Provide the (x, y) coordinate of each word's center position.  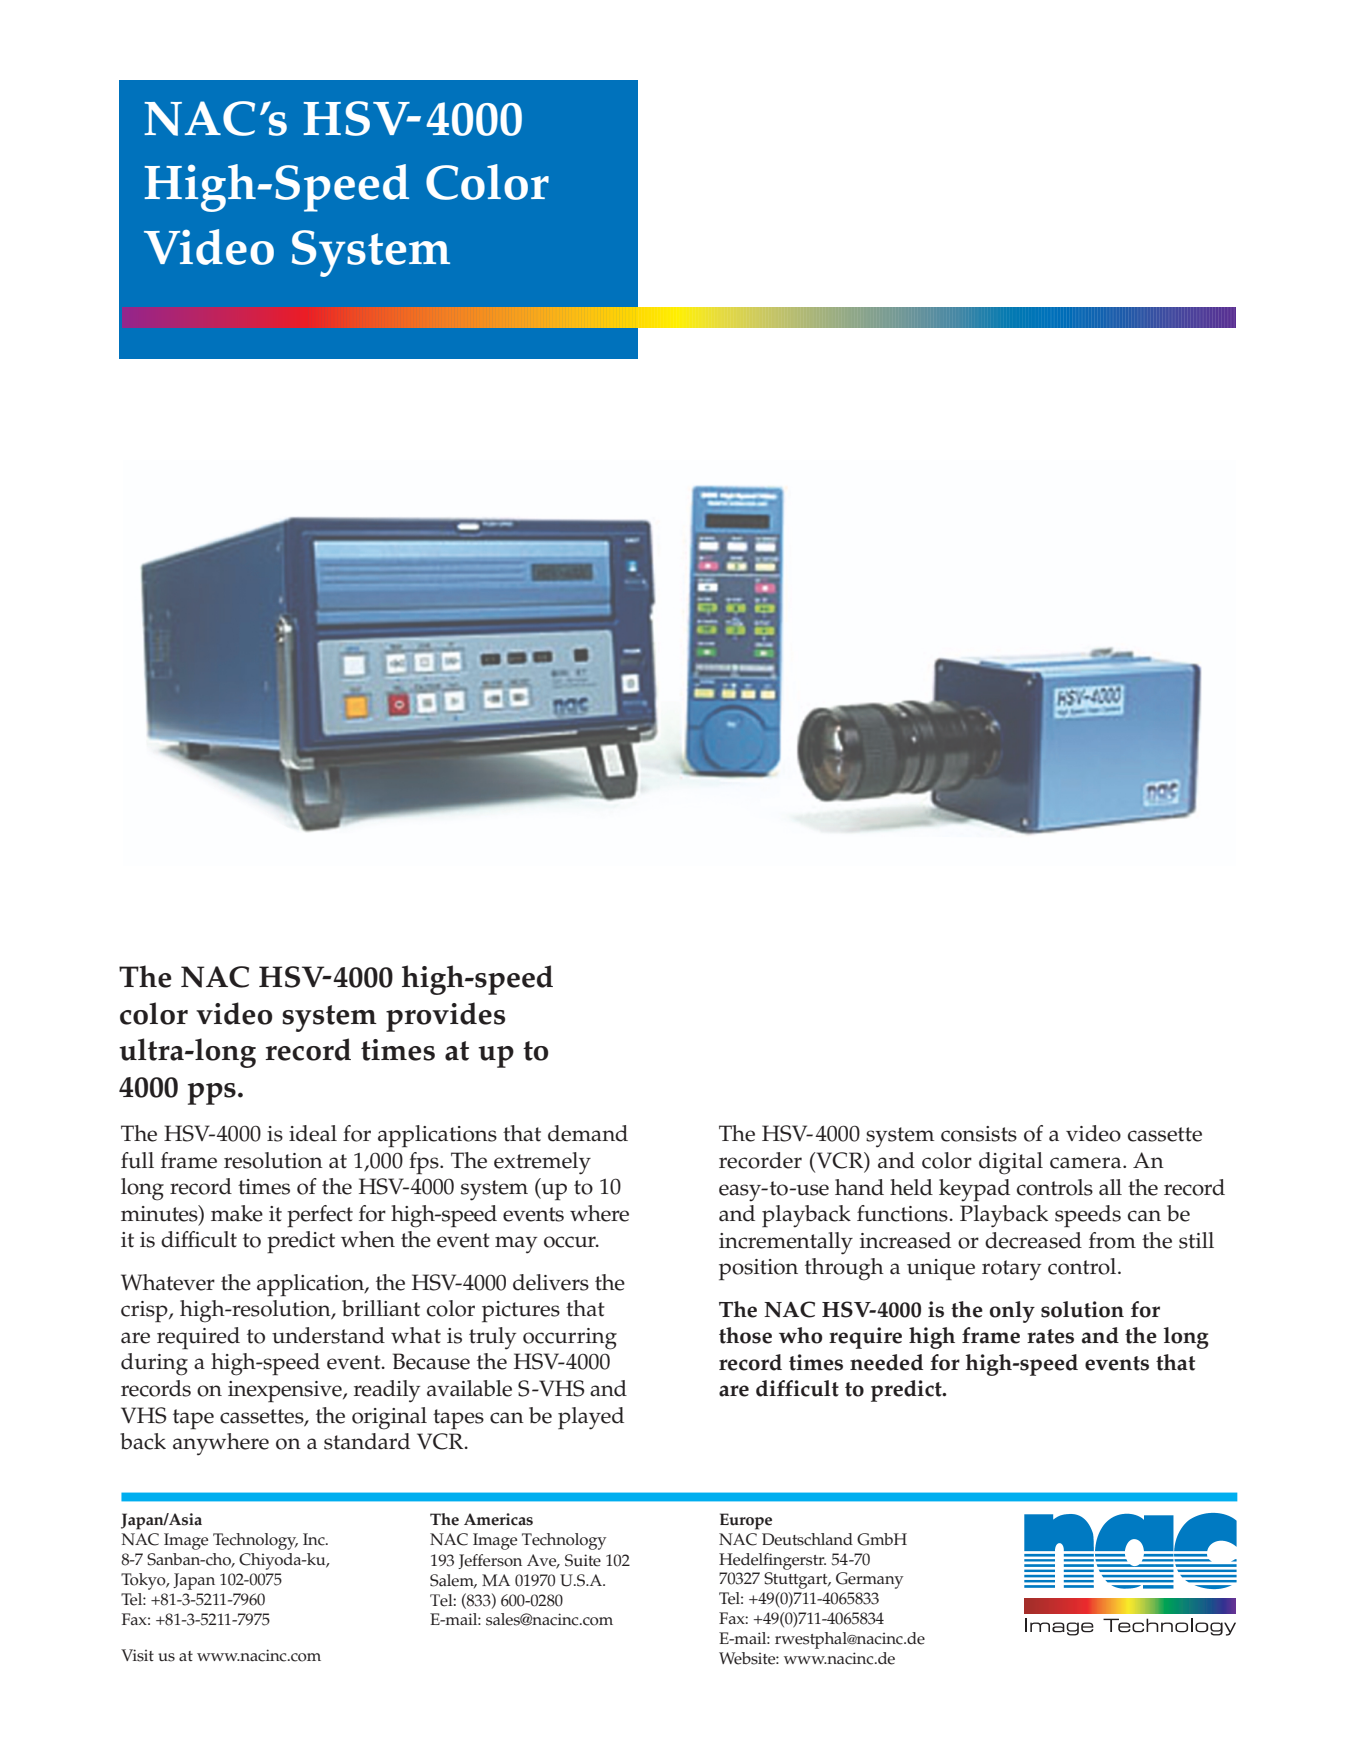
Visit (137, 1655)
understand (328, 1335)
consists (979, 1134)
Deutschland (807, 1539)
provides (445, 1017)
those (745, 1335)
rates (1050, 1336)
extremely (542, 1163)
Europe (746, 1521)
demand (588, 1133)
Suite (583, 1560)
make (237, 1213)
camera (1087, 1163)
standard (367, 1441)
